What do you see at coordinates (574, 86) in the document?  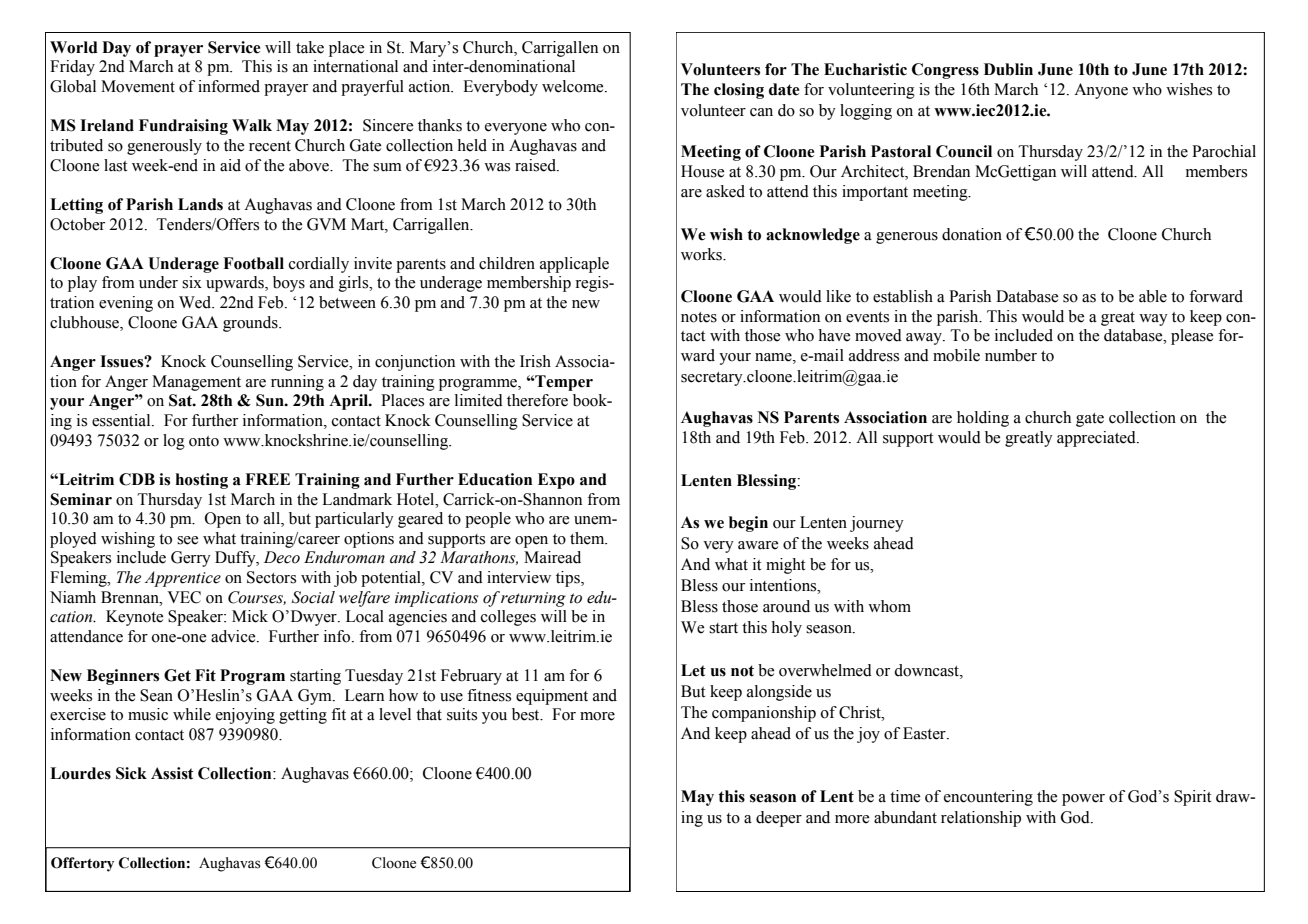 I see `welcome` at bounding box center [574, 86].
